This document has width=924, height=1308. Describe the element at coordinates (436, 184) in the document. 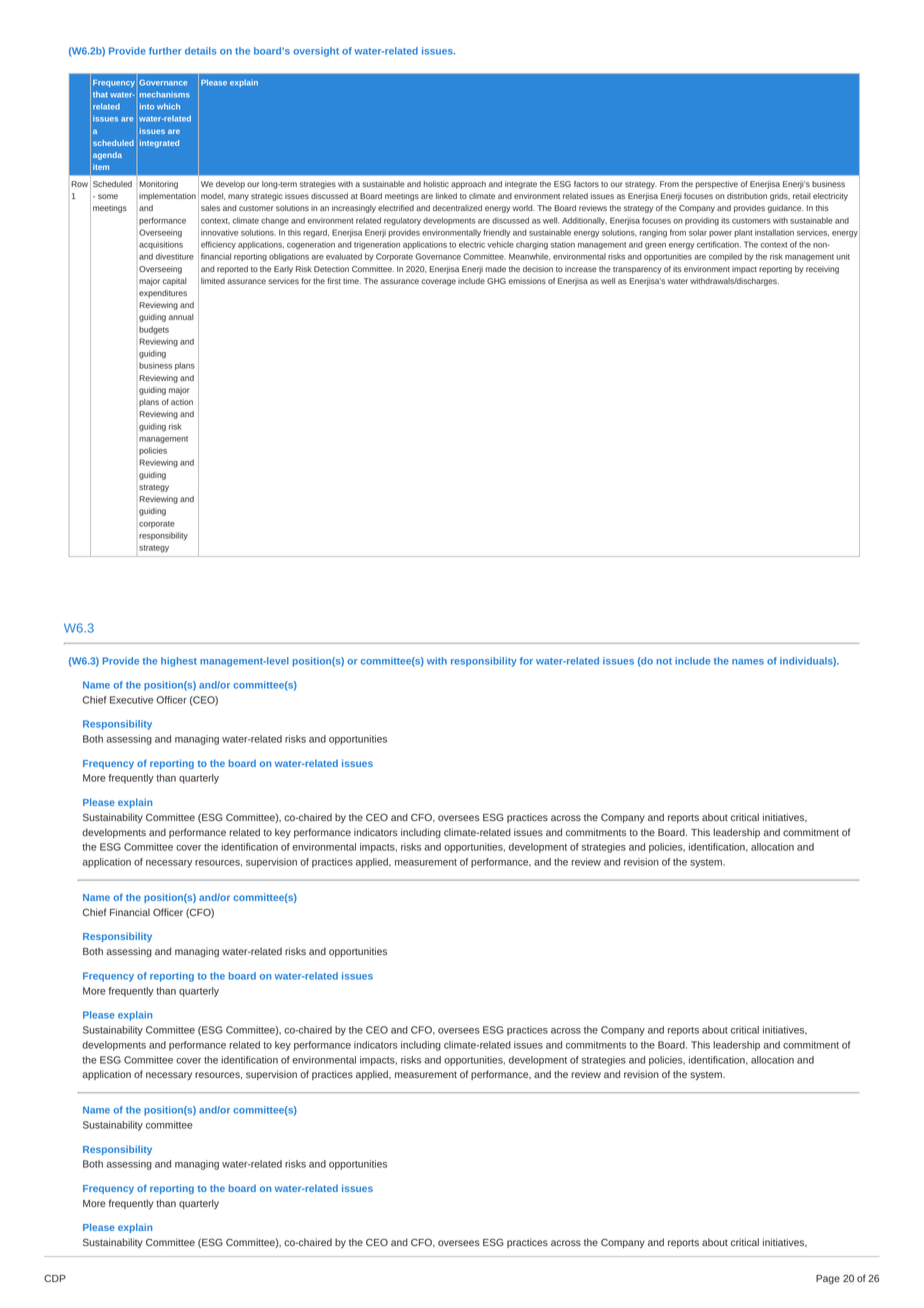

I see `holistic` at that location.
